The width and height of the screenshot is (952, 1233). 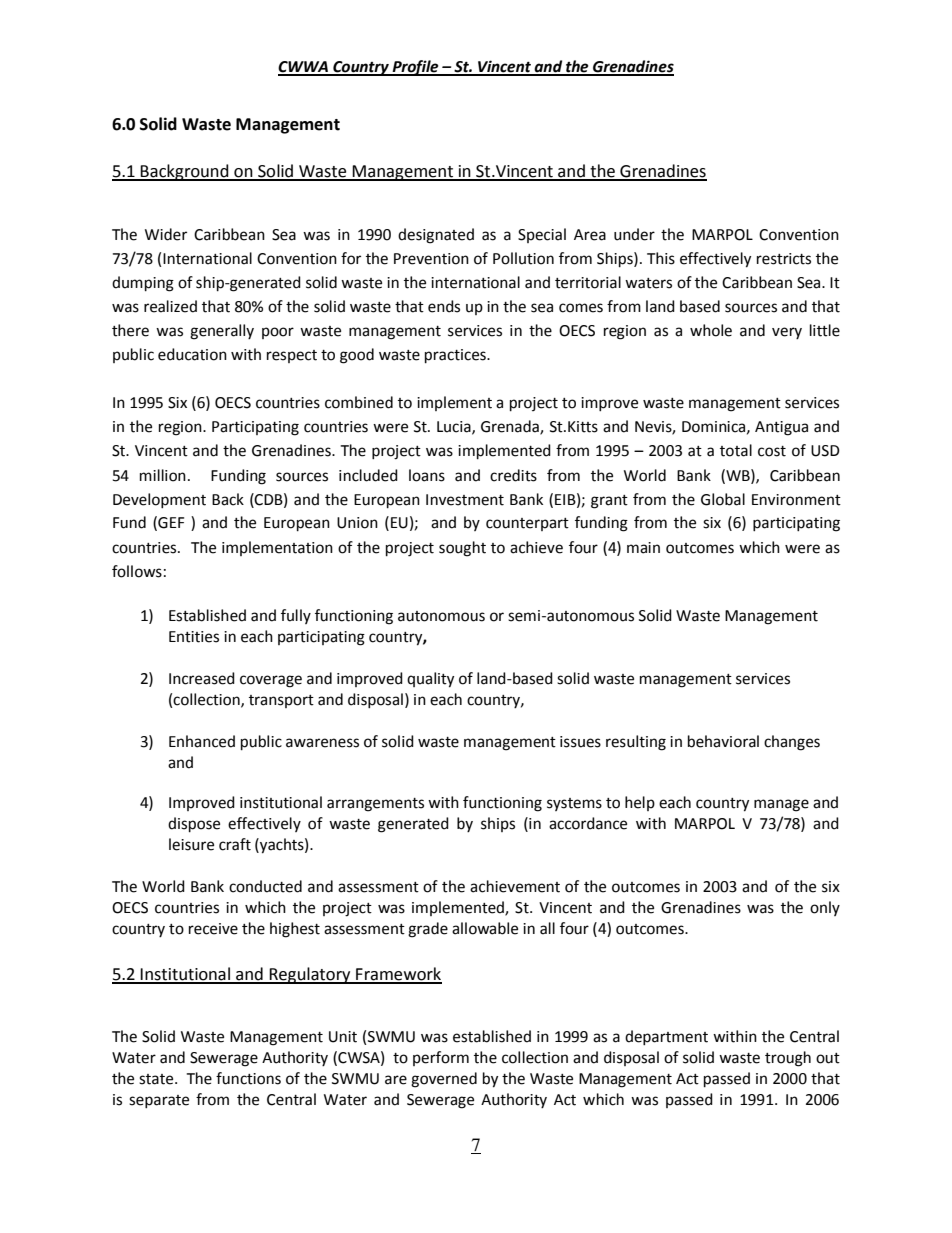 What do you see at coordinates (643, 548) in the screenshot?
I see `main` at bounding box center [643, 548].
